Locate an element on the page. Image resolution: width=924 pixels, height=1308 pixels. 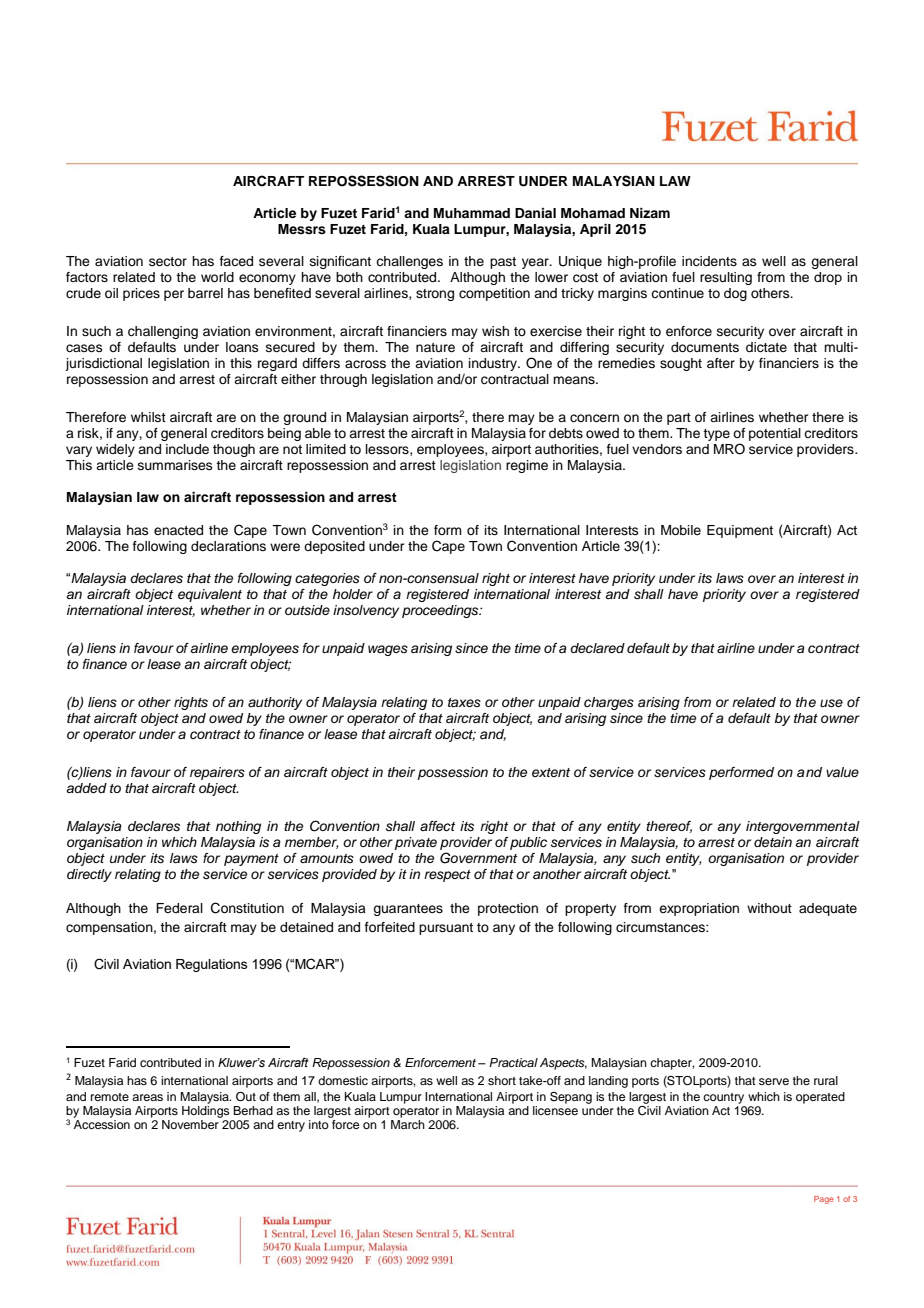
incidents is located at coordinates (709, 261).
